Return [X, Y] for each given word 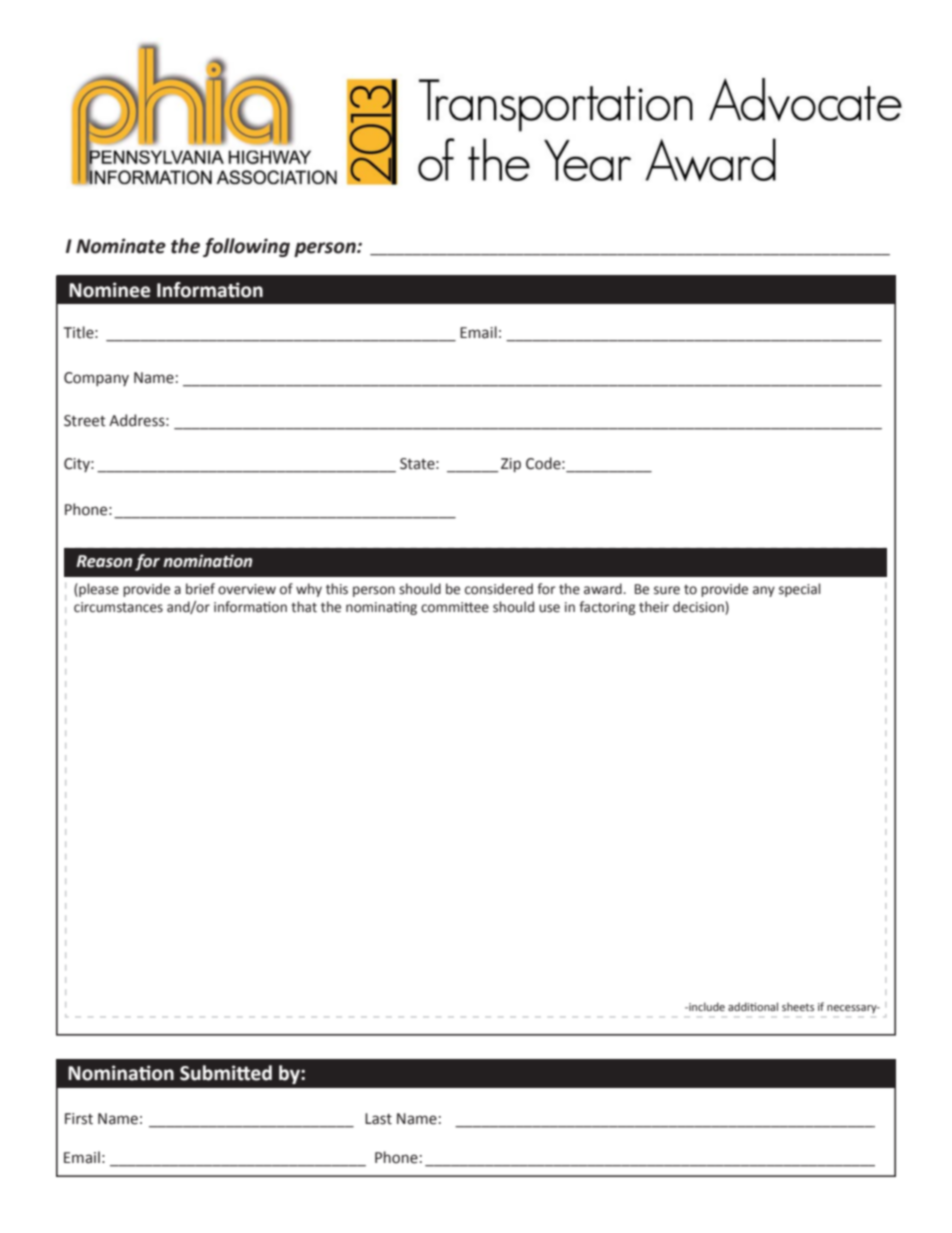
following [246, 247]
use [549, 608]
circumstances [118, 607]
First [79, 1119]
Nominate [121, 246]
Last [378, 1119]
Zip [511, 465]
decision [699, 608]
